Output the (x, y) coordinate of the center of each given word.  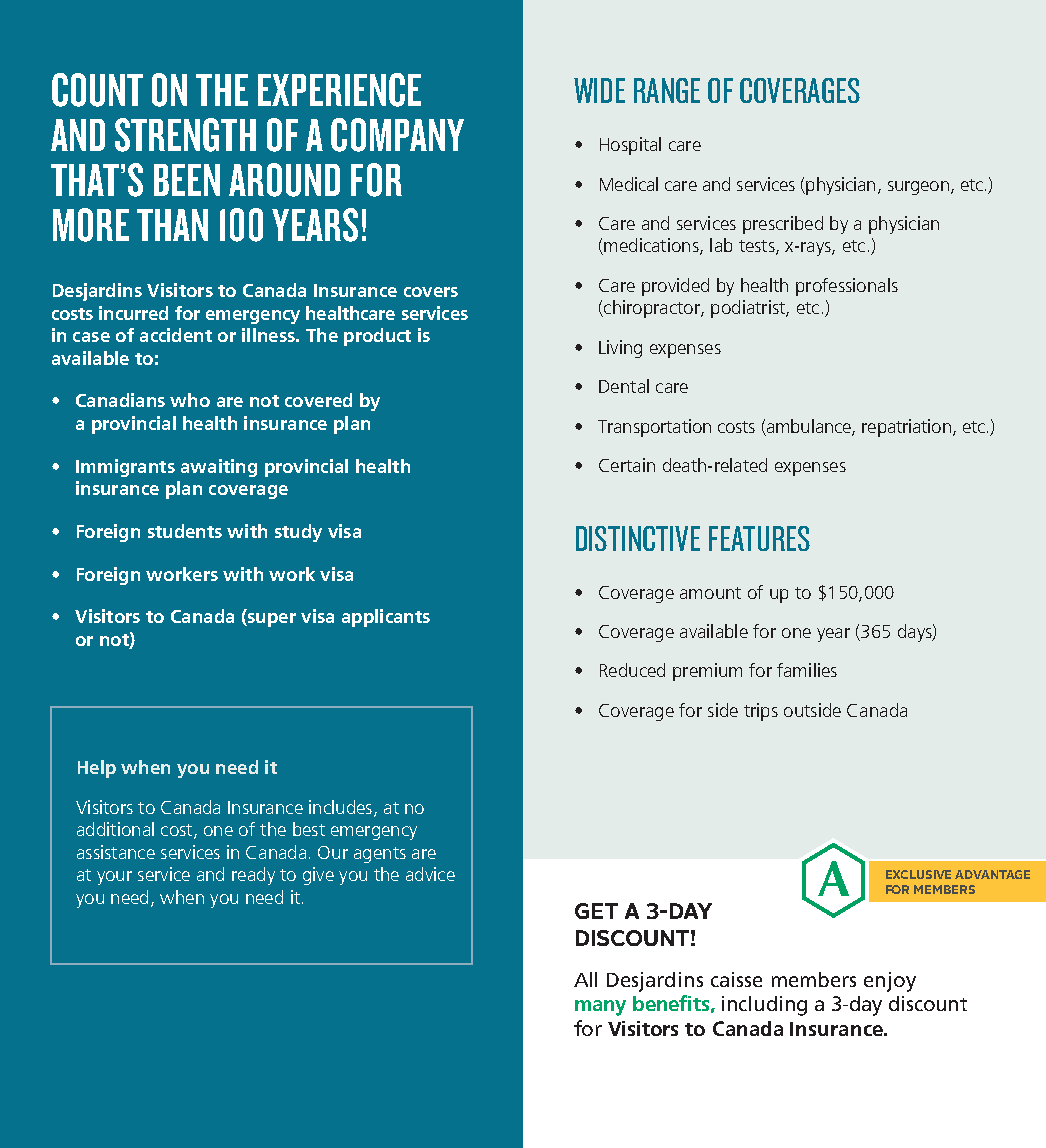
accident (176, 335)
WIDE (599, 90)
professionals (847, 287)
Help (97, 769)
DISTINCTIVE (638, 538)
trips (761, 712)
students (185, 531)
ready (253, 876)
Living (620, 349)
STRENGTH (185, 135)
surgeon (918, 188)
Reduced (632, 670)
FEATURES (759, 538)
